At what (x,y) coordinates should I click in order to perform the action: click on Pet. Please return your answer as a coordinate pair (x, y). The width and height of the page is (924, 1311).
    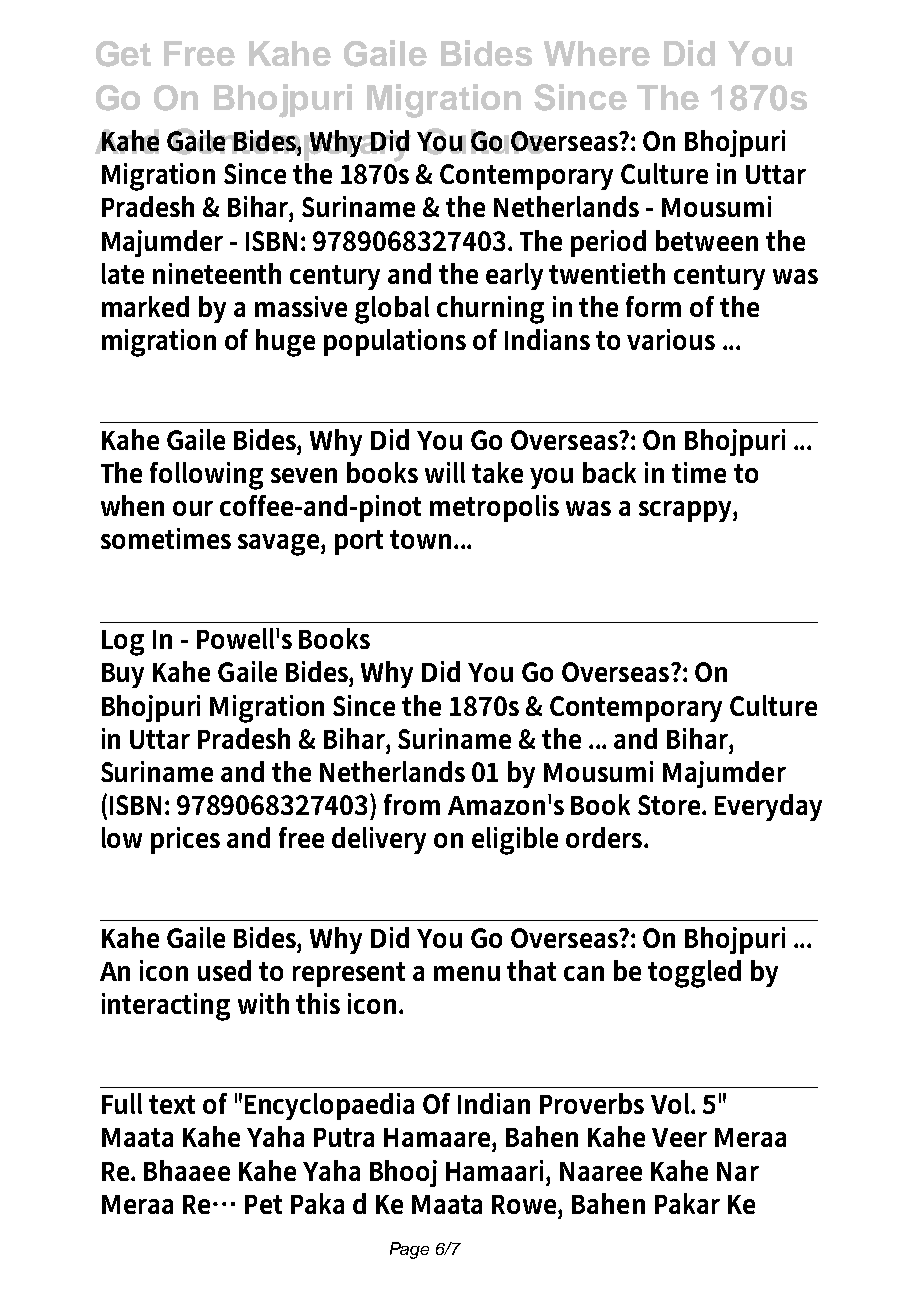
    Looking at the image, I should click on (263, 1204).
